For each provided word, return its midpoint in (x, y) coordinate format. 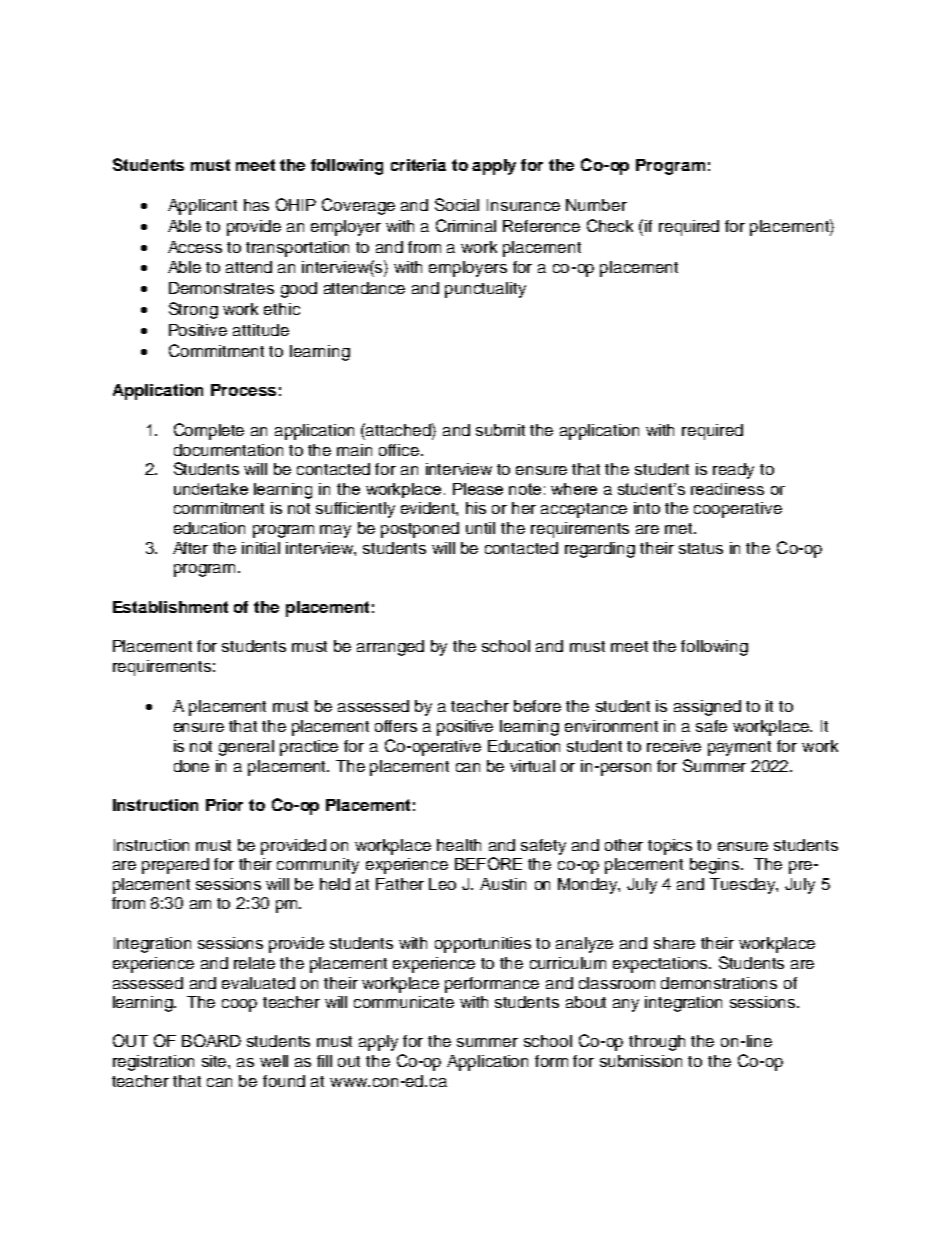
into (647, 508)
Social (457, 204)
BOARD (211, 1040)
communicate (404, 1002)
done (191, 766)
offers (396, 726)
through (657, 1043)
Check (610, 225)
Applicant (202, 207)
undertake (211, 489)
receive (674, 746)
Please (478, 489)
